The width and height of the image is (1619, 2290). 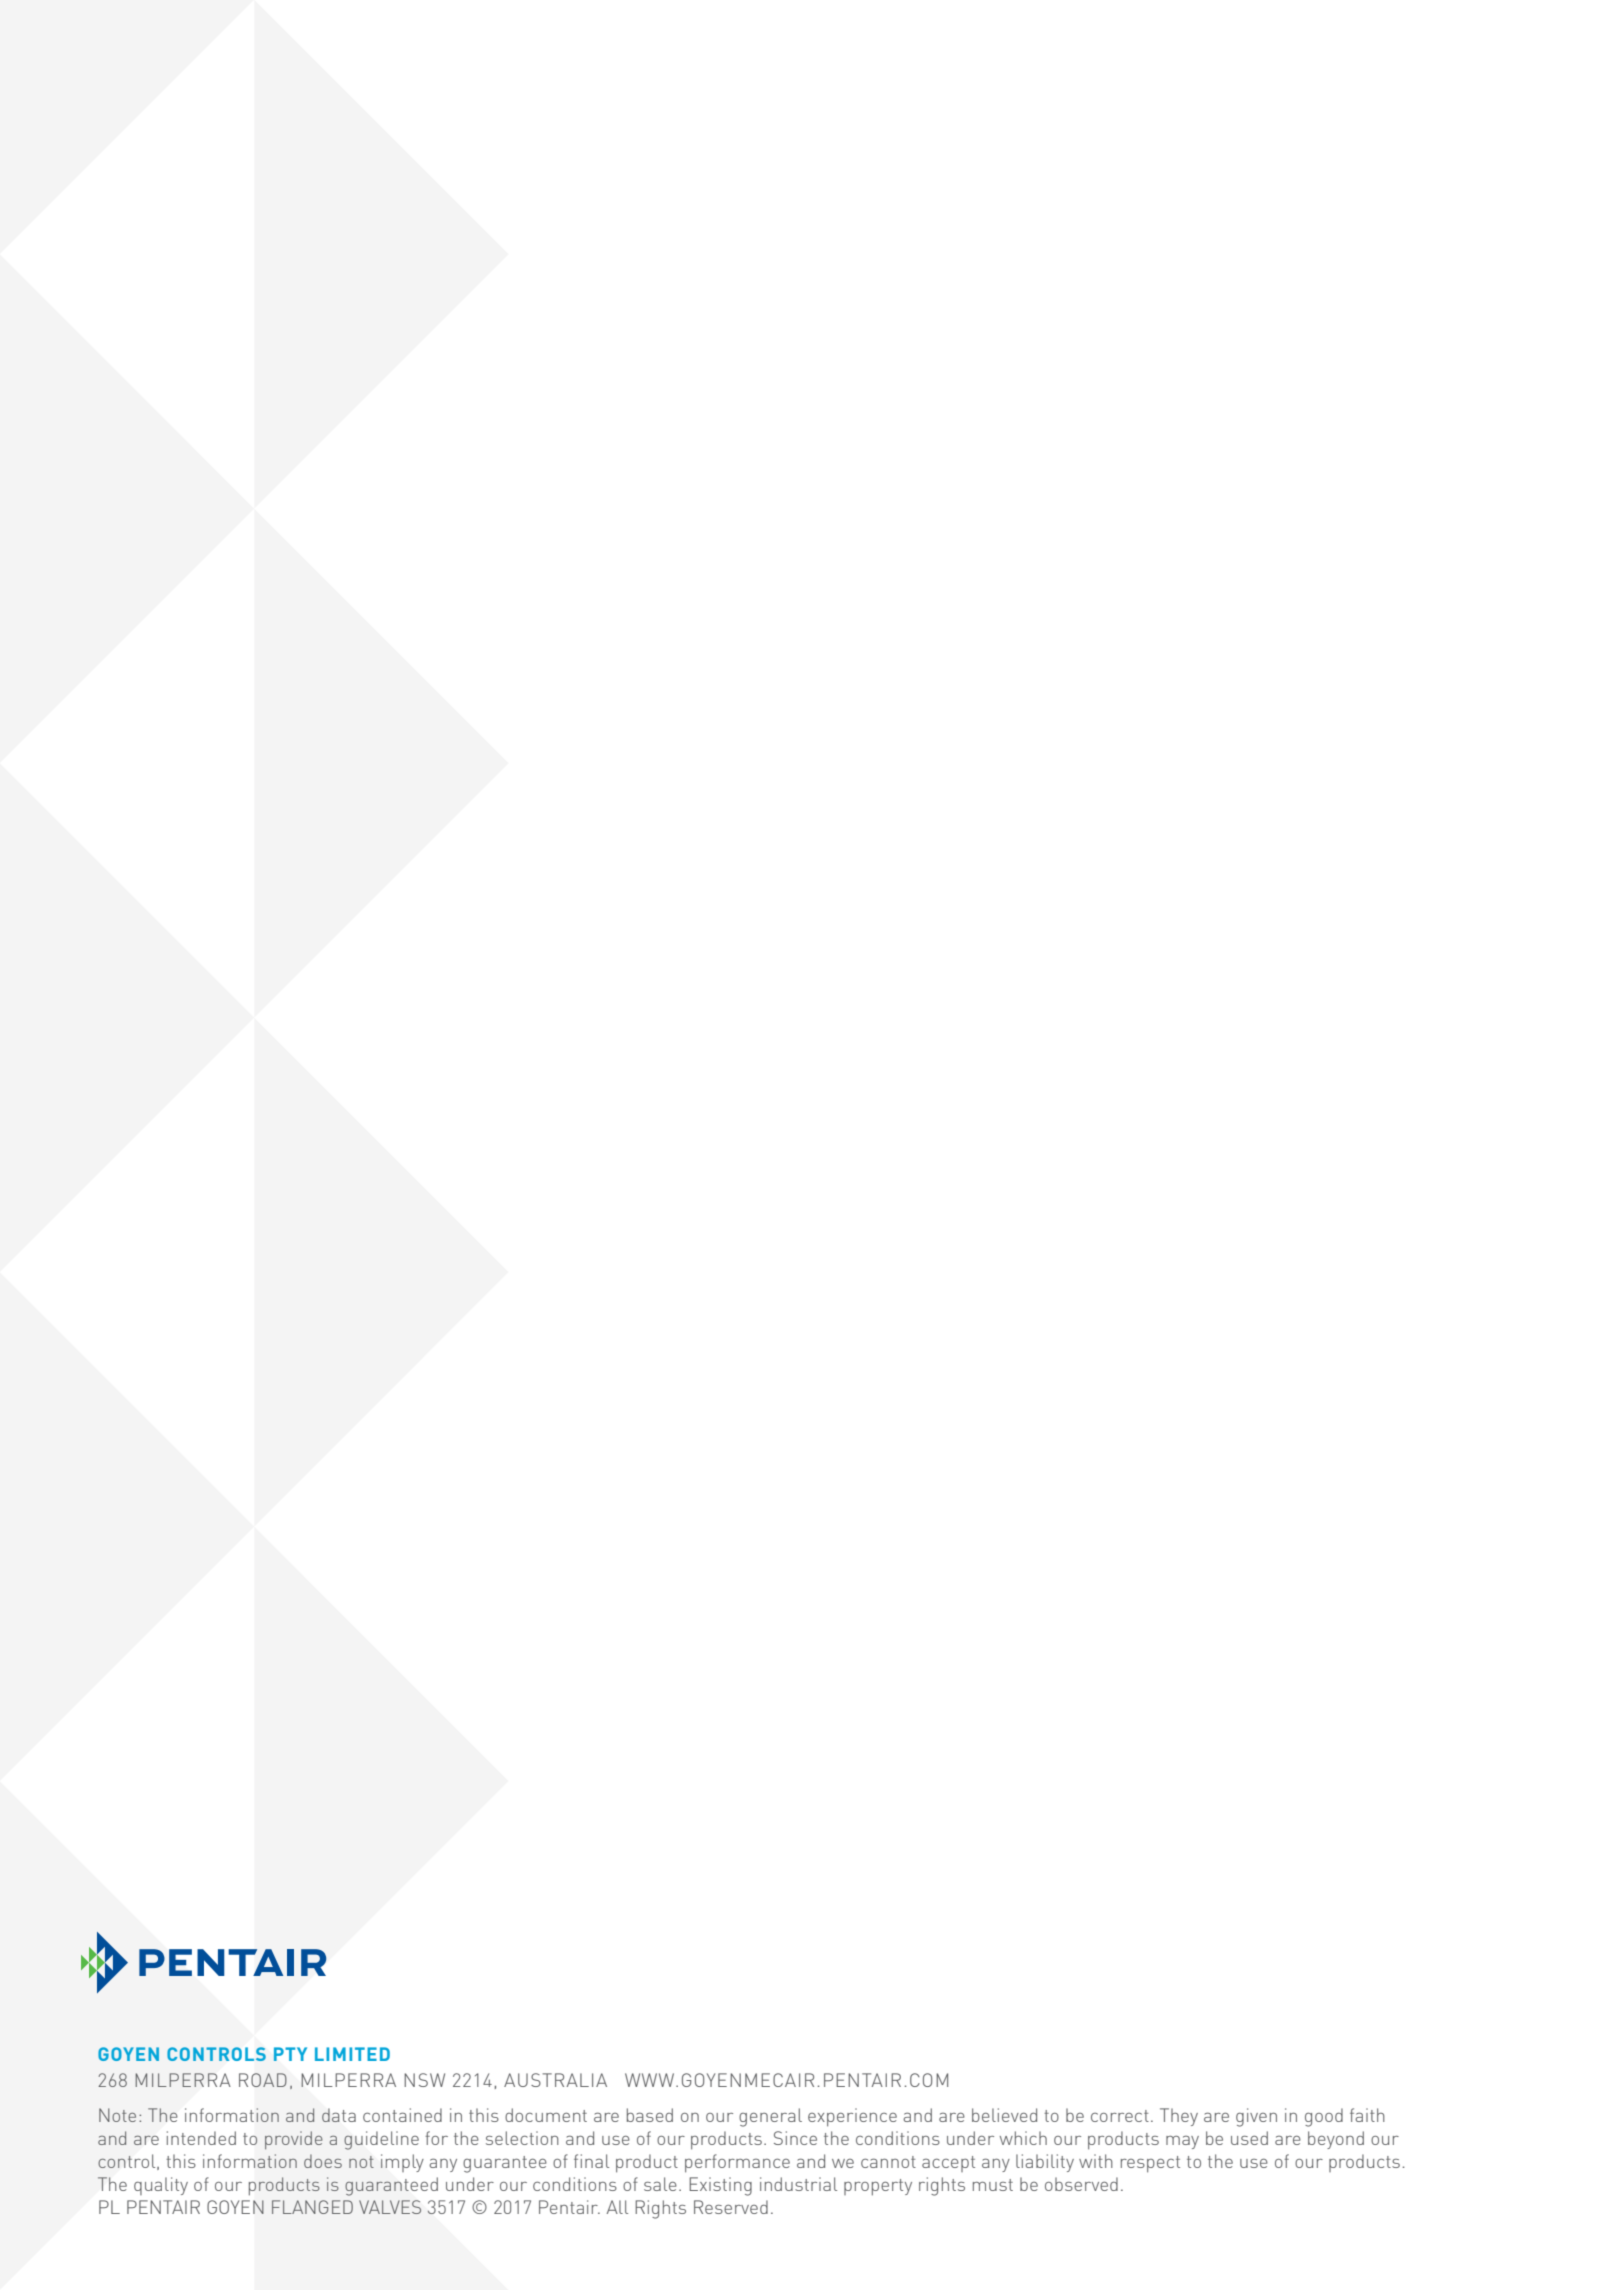 I want to click on VALVES, so click(x=390, y=2207).
